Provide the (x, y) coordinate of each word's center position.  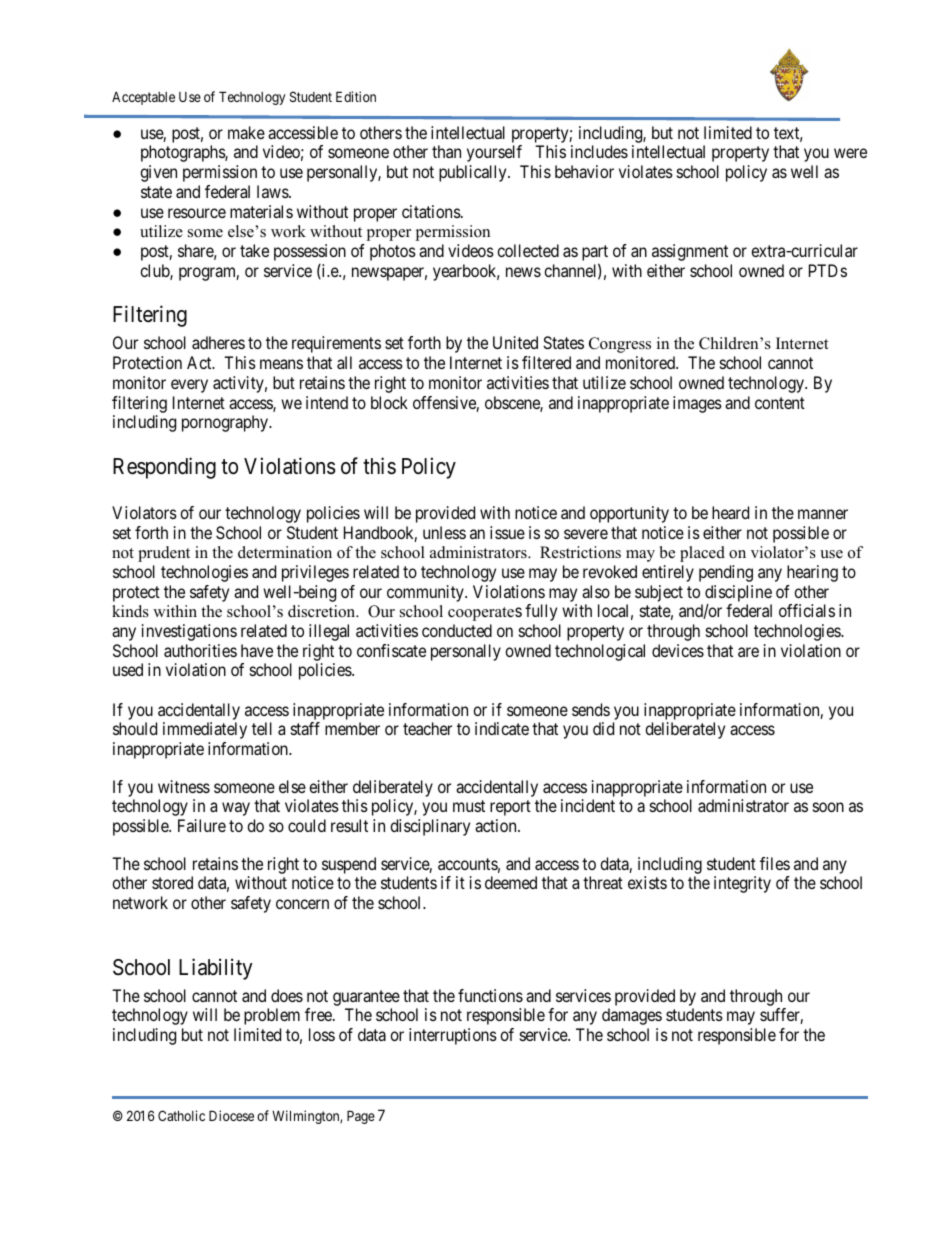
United (515, 342)
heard (730, 512)
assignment (690, 252)
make (246, 132)
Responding (164, 468)
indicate (502, 728)
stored (172, 882)
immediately (205, 730)
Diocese (231, 1115)
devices (678, 650)
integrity (742, 884)
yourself (494, 153)
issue (507, 532)
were (850, 153)
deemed (511, 882)
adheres (218, 342)
